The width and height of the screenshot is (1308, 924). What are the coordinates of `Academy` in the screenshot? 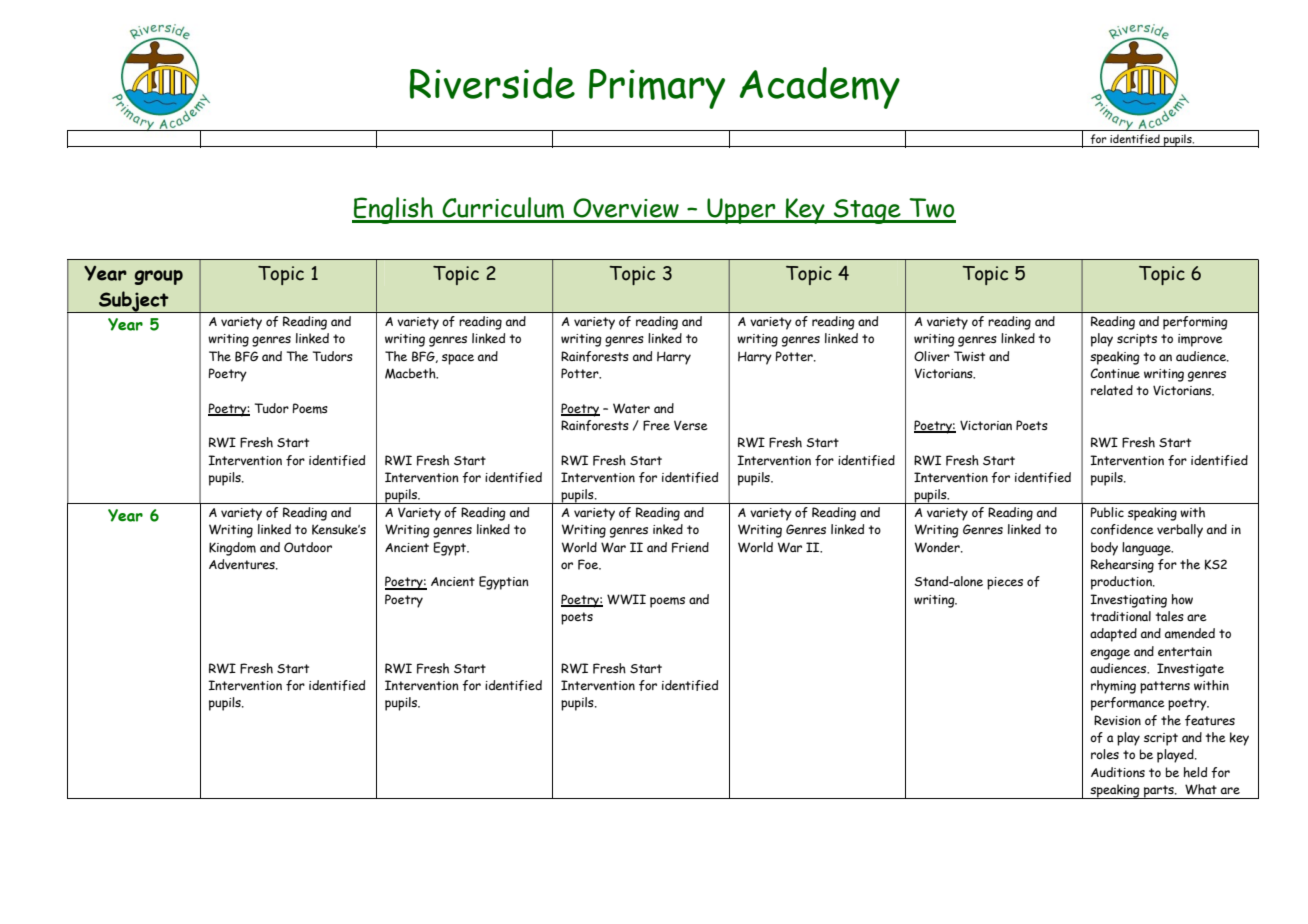 It's located at (819, 88).
